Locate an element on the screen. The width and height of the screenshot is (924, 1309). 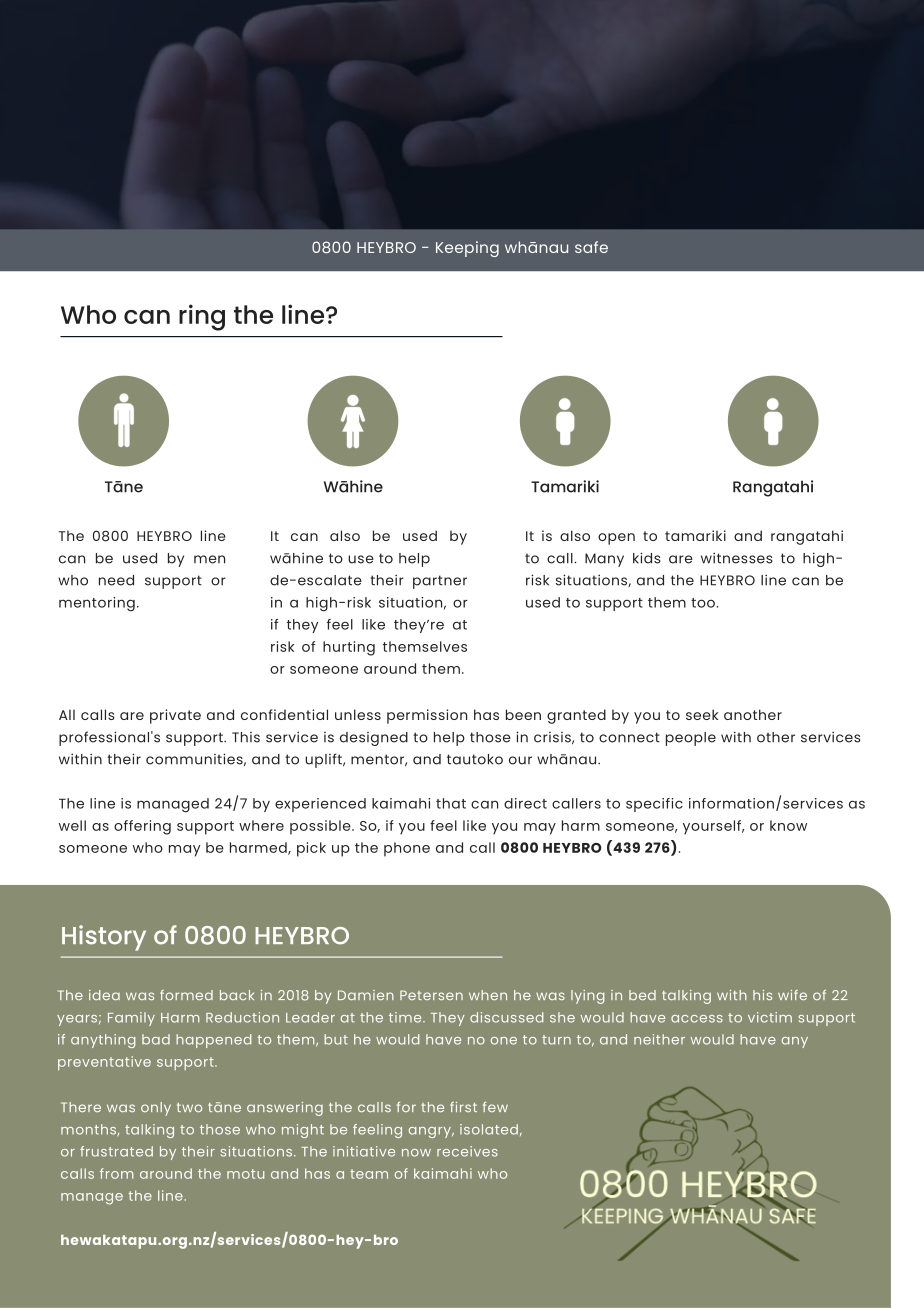
well is located at coordinates (72, 825).
